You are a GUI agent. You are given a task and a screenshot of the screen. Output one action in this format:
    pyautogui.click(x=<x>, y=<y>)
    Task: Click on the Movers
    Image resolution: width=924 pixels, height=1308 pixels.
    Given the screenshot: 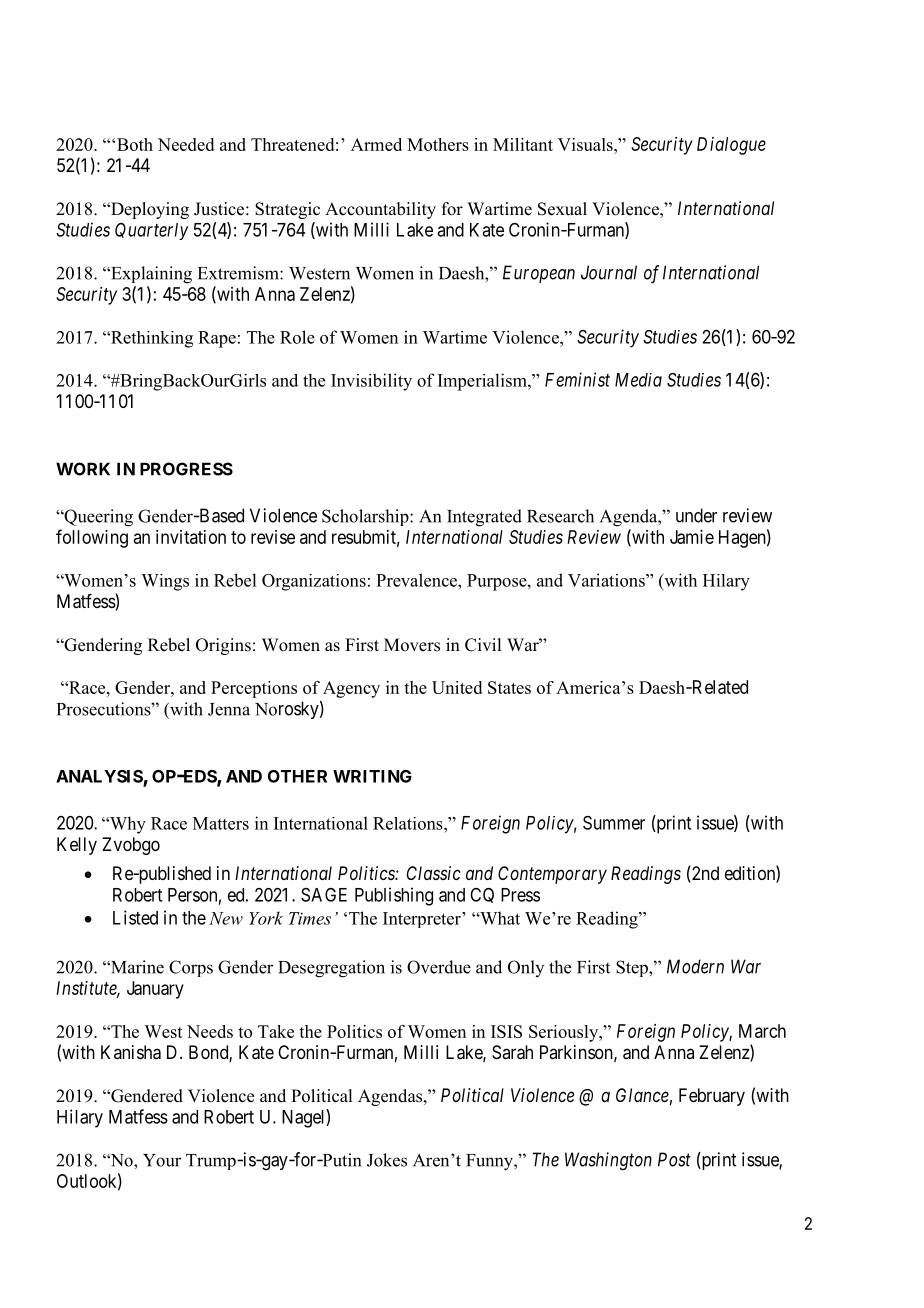 What is the action you would take?
    pyautogui.click(x=412, y=645)
